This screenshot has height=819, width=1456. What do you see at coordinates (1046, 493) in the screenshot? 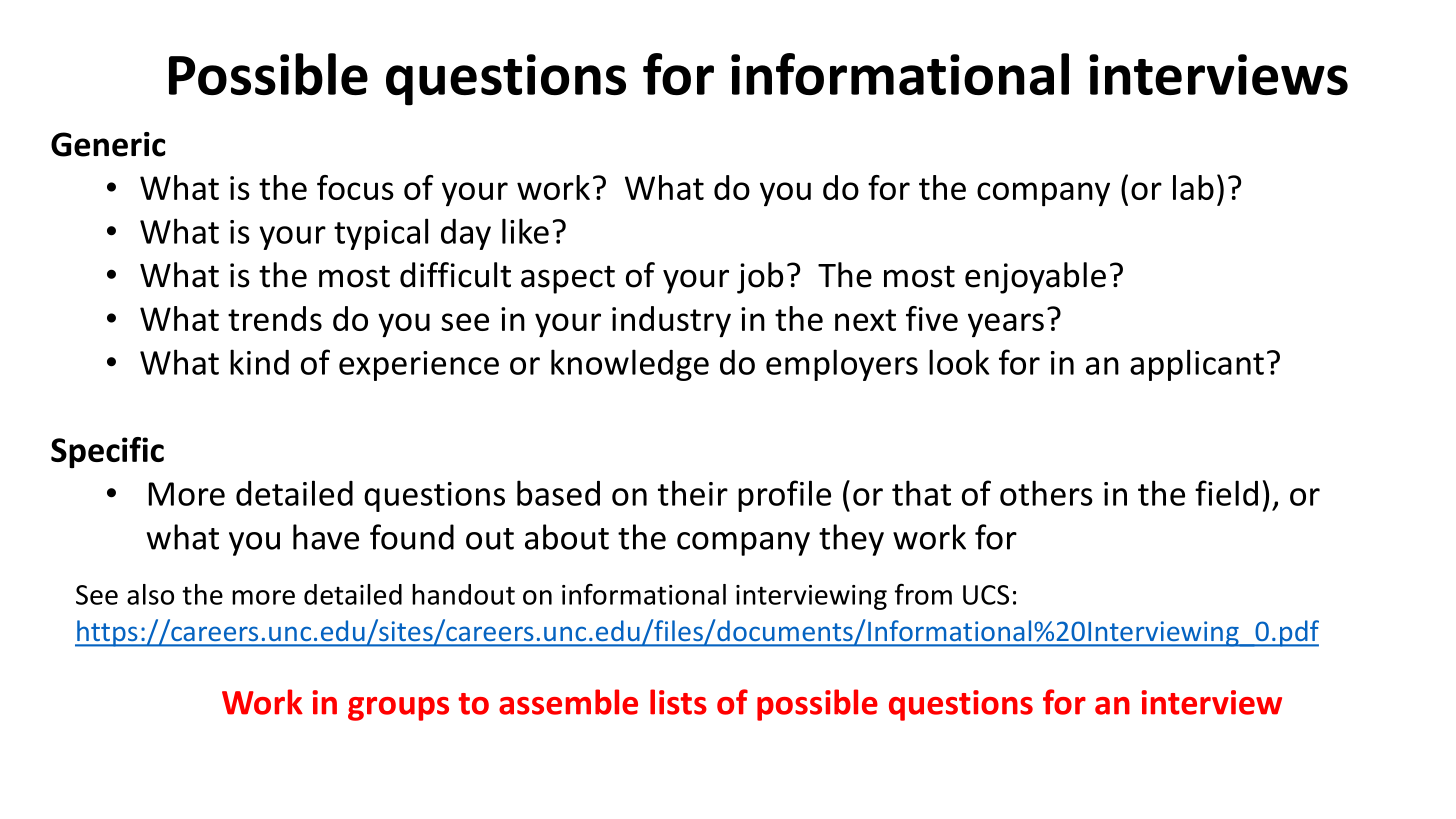
I see `others` at bounding box center [1046, 493].
